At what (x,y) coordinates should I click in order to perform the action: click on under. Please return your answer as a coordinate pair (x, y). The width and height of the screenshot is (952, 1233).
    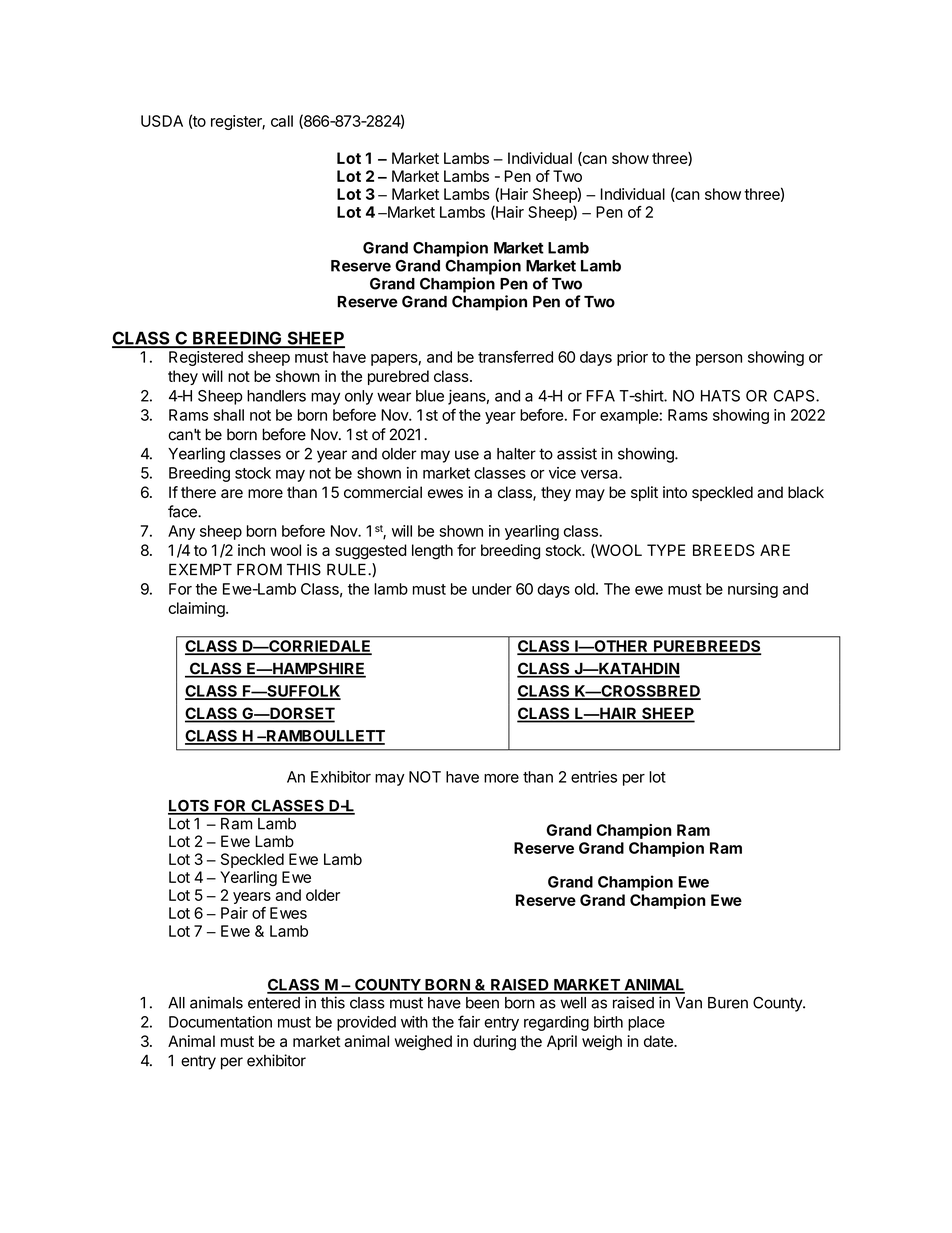
    Looking at the image, I should click on (492, 589).
